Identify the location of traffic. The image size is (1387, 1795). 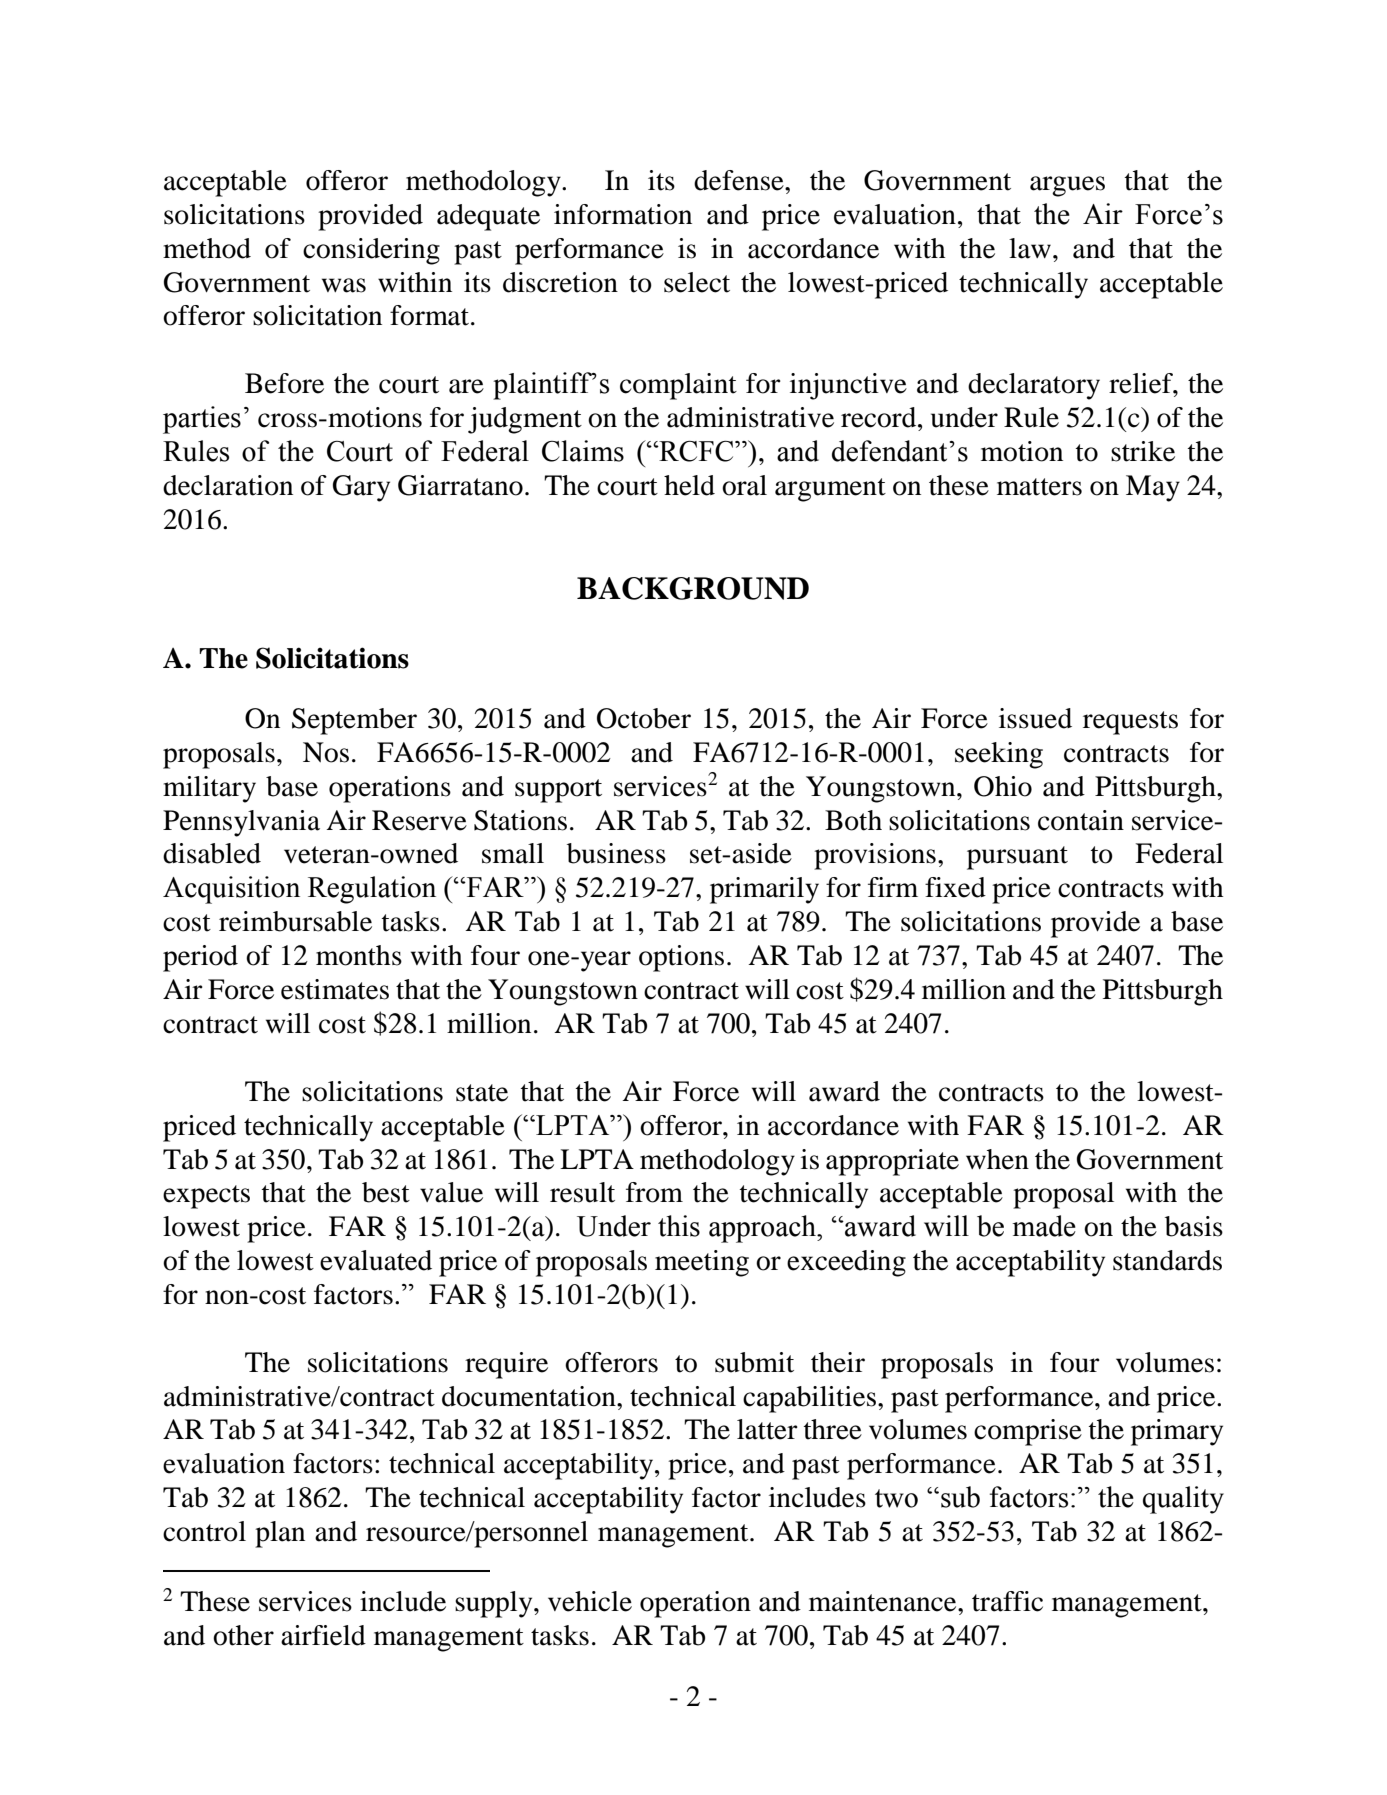
(1007, 1601).
